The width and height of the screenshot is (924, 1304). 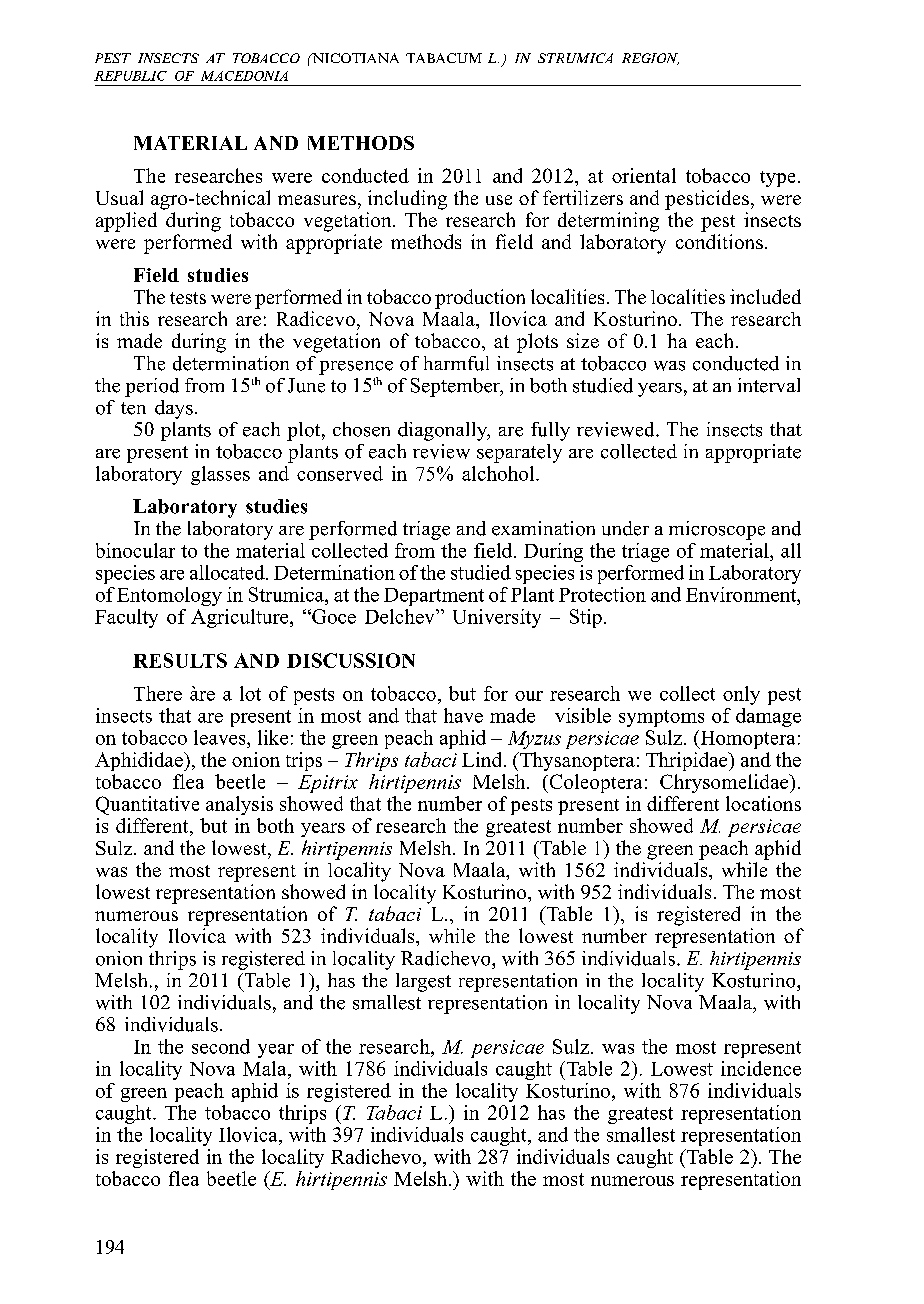 I want to click on locations, so click(x=763, y=803).
